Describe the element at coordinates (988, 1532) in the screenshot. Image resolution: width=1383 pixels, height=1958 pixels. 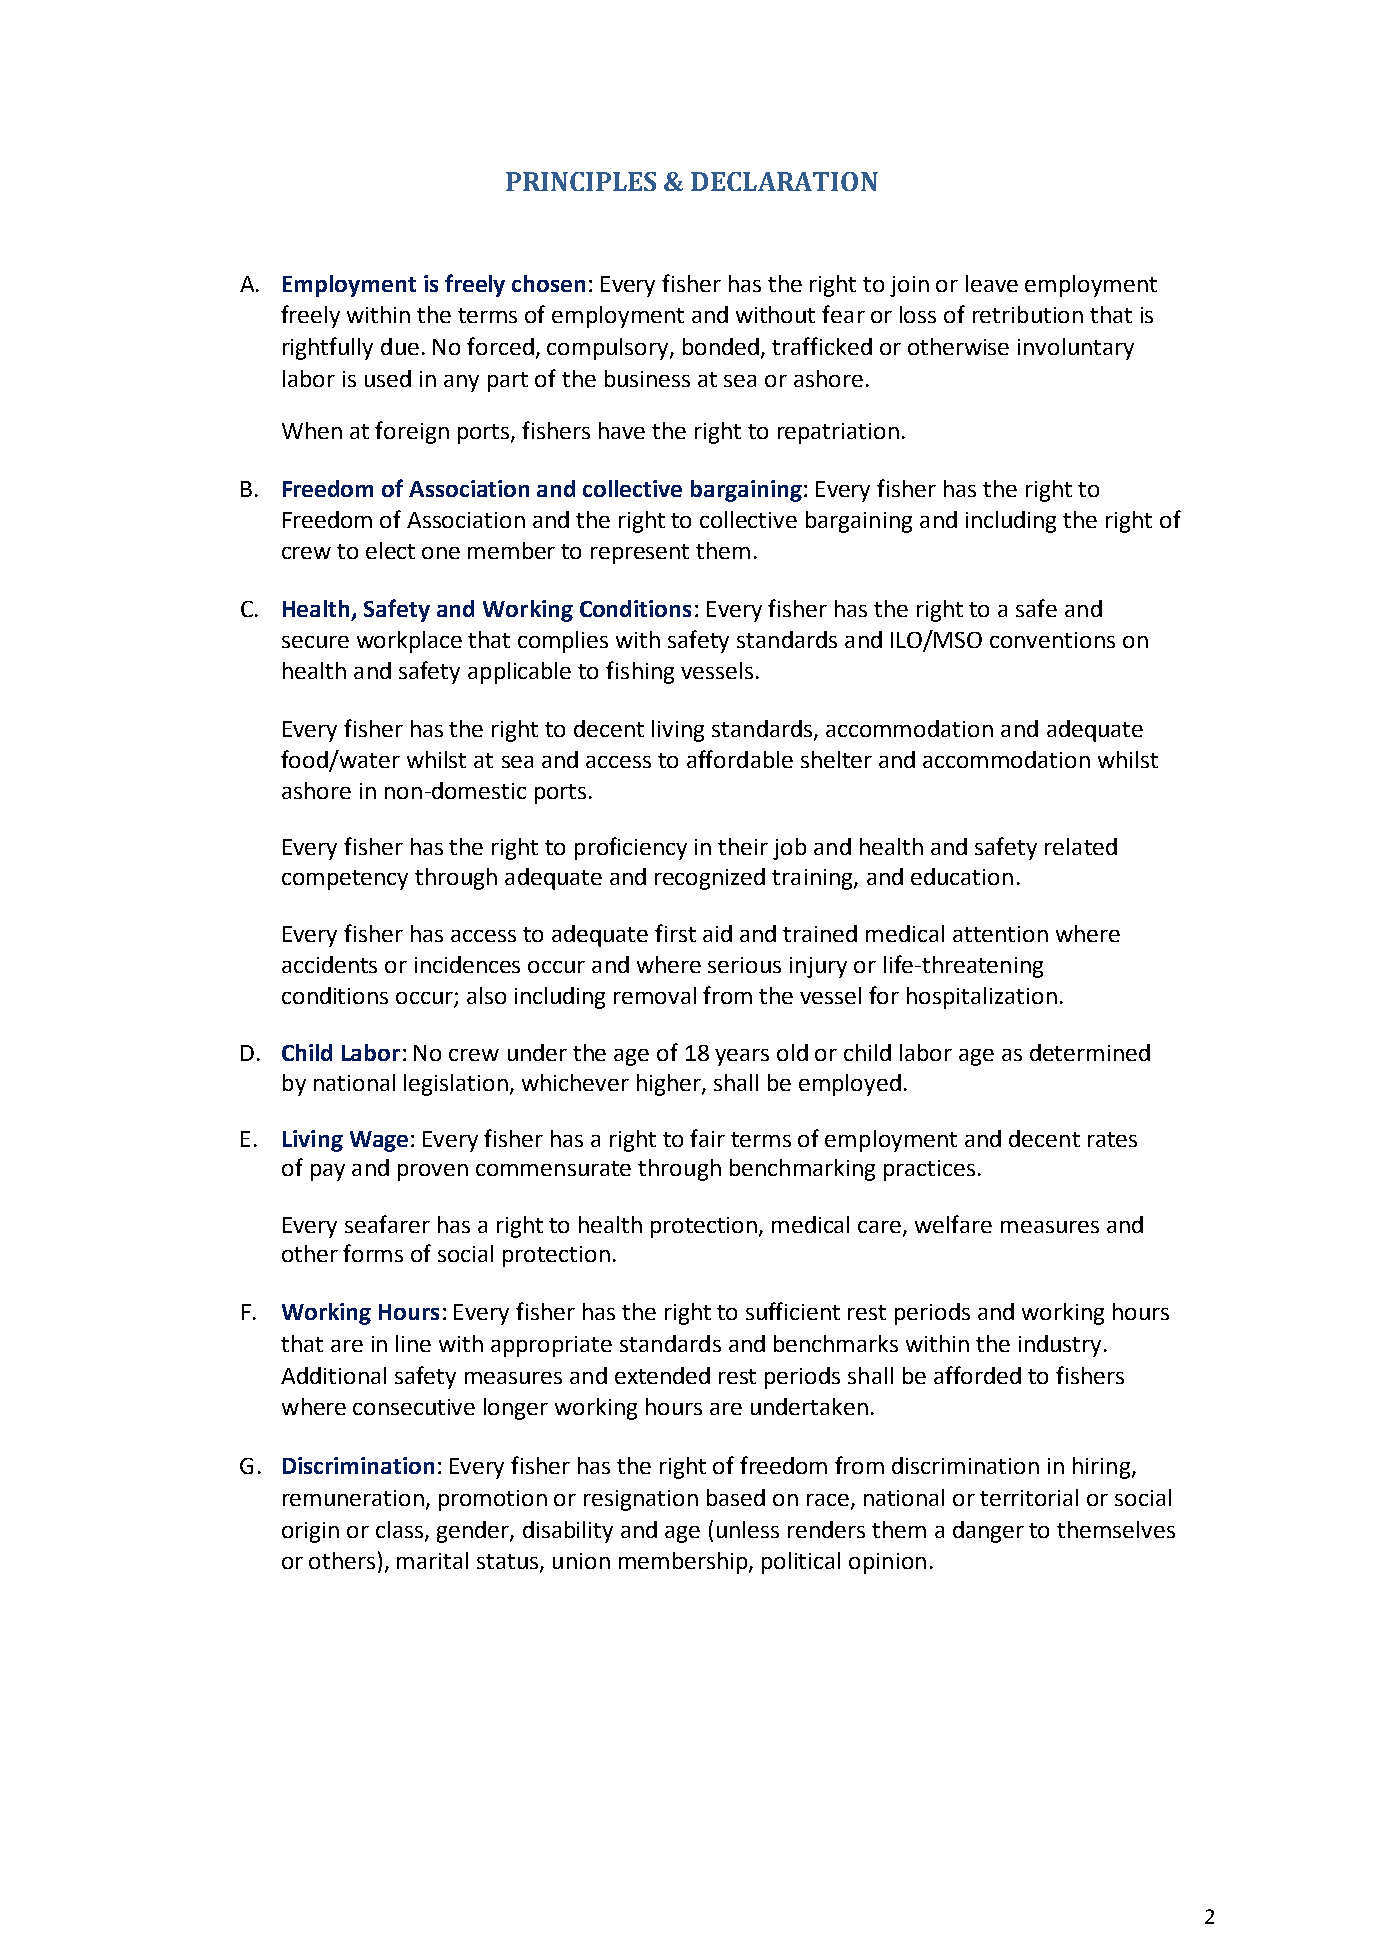
I see `danger` at that location.
